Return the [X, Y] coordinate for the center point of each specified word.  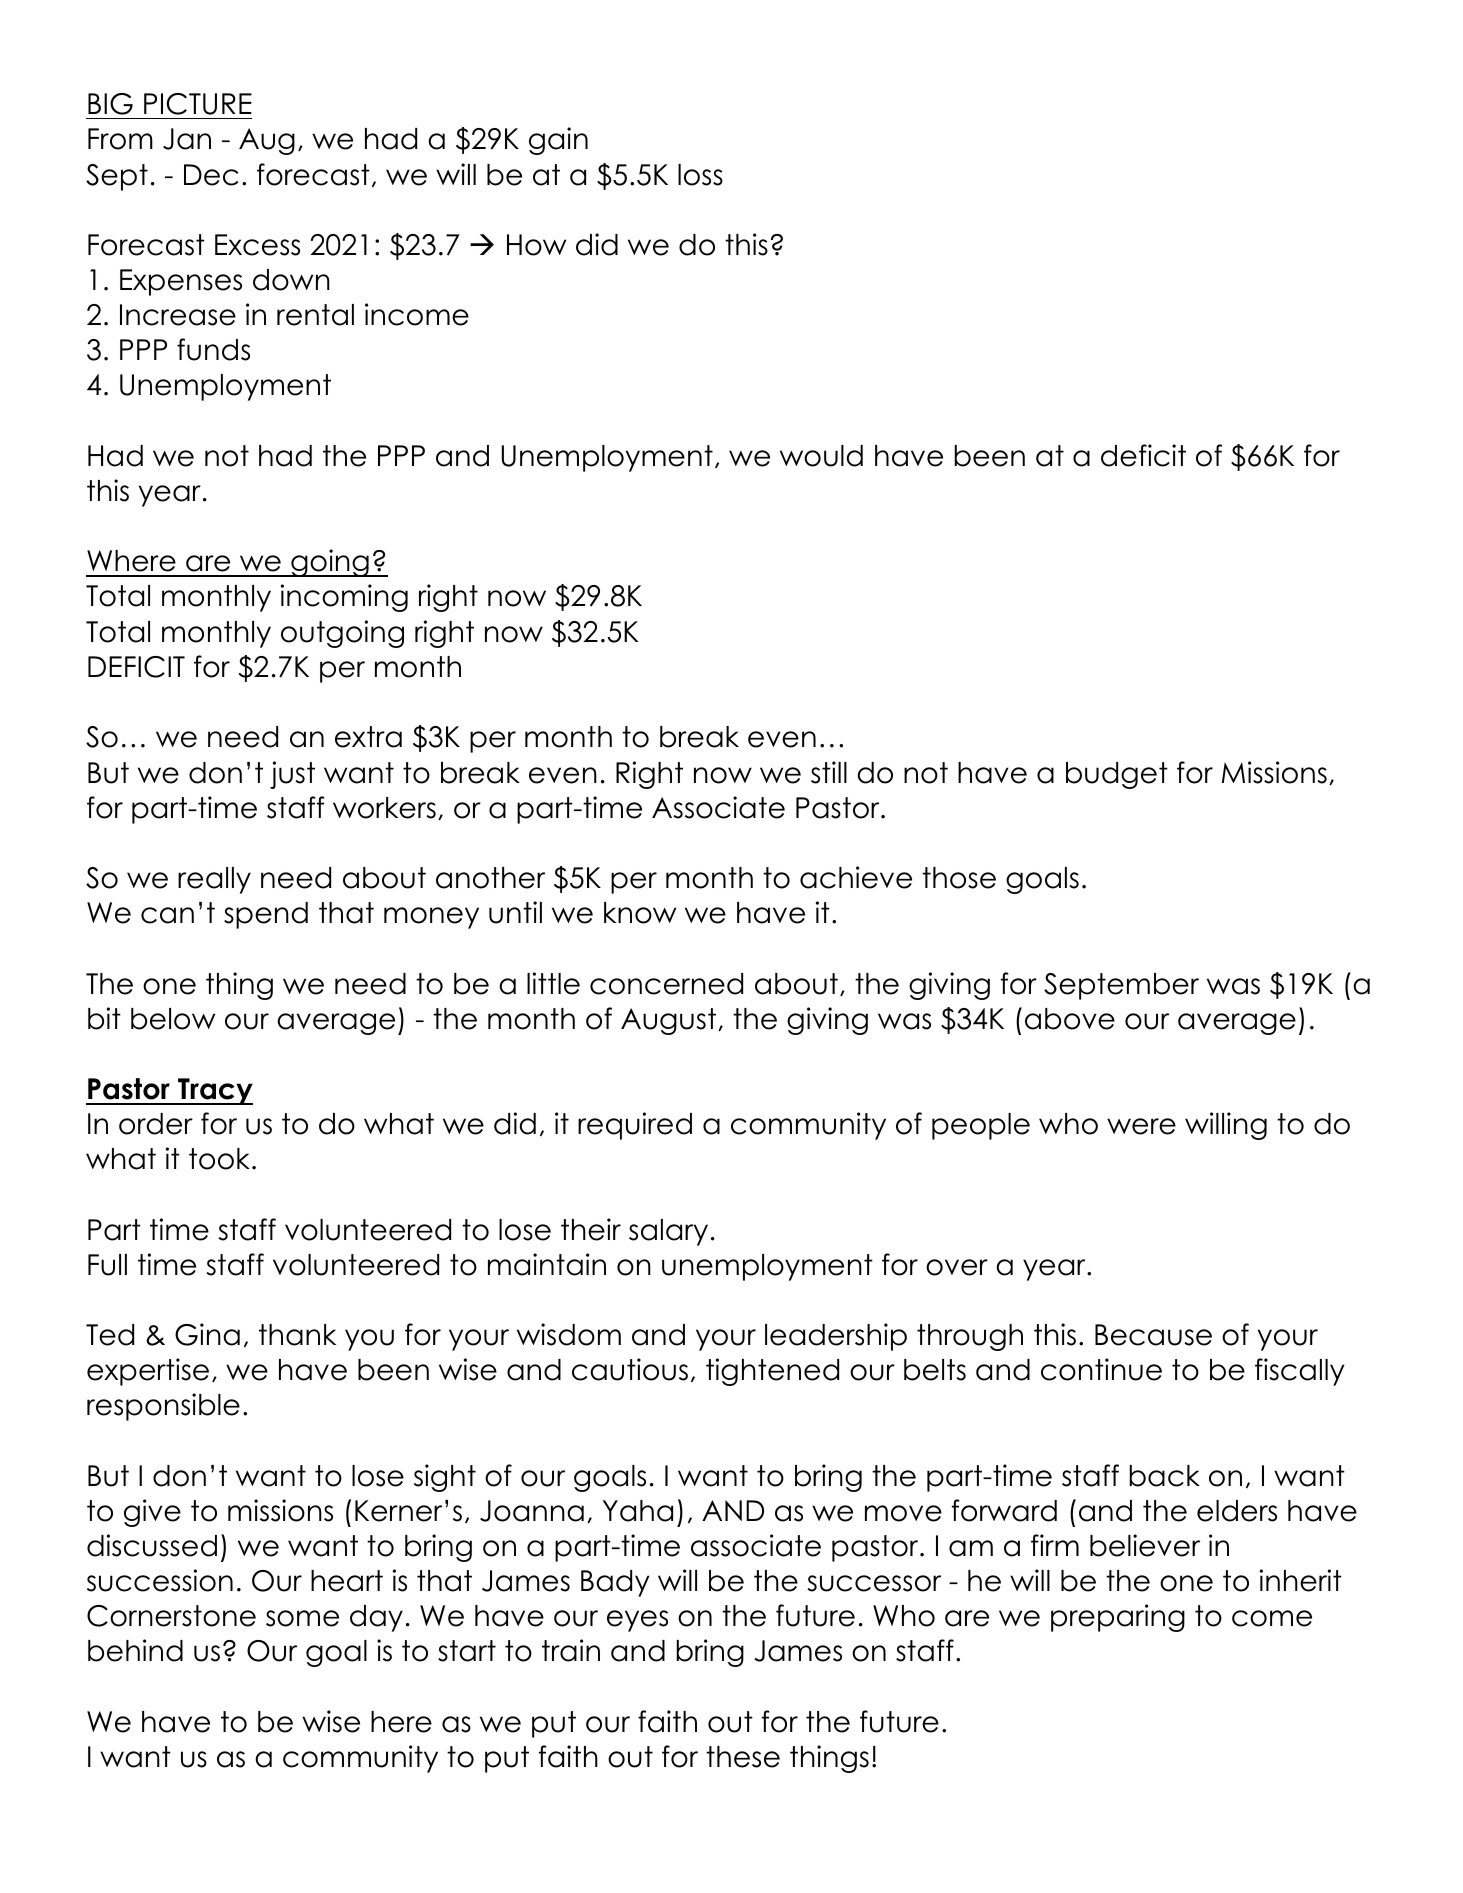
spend [266, 915]
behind [135, 1650]
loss [700, 175]
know [640, 913]
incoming [344, 598]
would [821, 456]
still [829, 772]
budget [1117, 775]
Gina [207, 1334]
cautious [630, 1369]
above [1070, 1019]
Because [1153, 1335]
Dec [211, 175]
